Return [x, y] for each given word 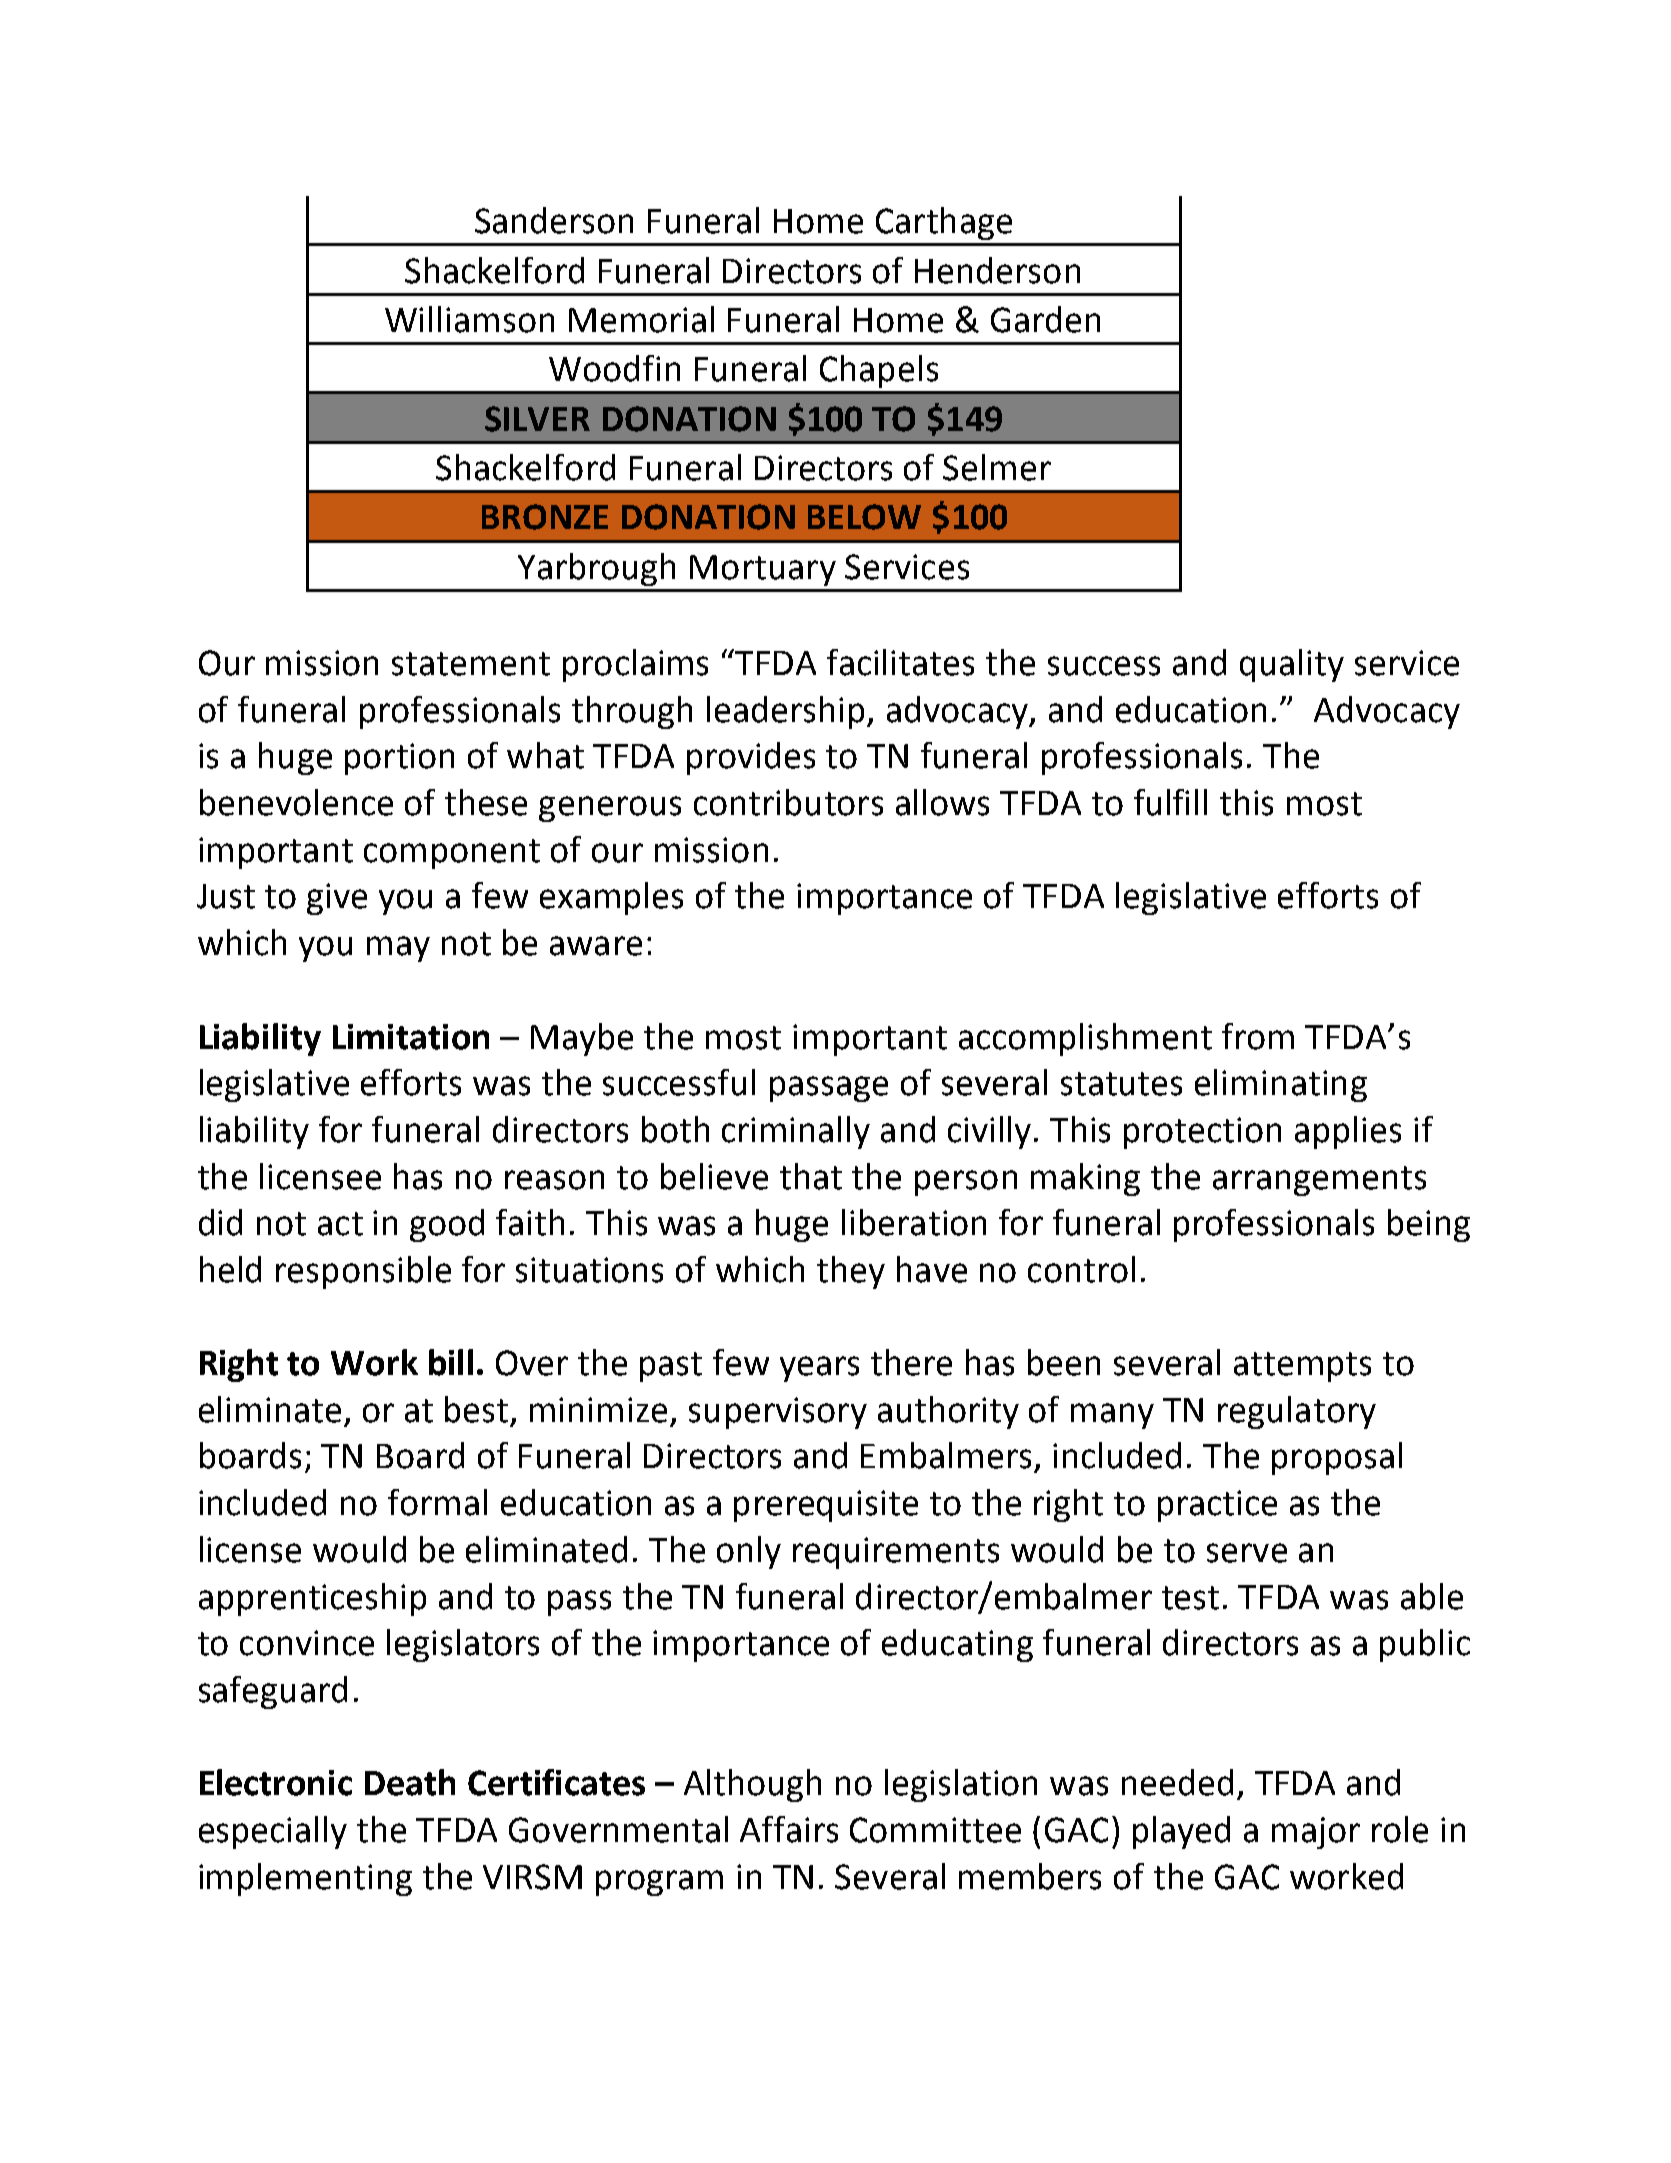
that [811, 1176]
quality [1292, 665]
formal [437, 1502]
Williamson [469, 319]
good [447, 1225]
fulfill [1170, 802]
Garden [1045, 319]
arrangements [1319, 1181]
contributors [788, 802]
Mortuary [763, 570]
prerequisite [826, 1506]
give [337, 899]
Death [410, 1782]
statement [471, 664]
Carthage [944, 223]
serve [1247, 1553]
